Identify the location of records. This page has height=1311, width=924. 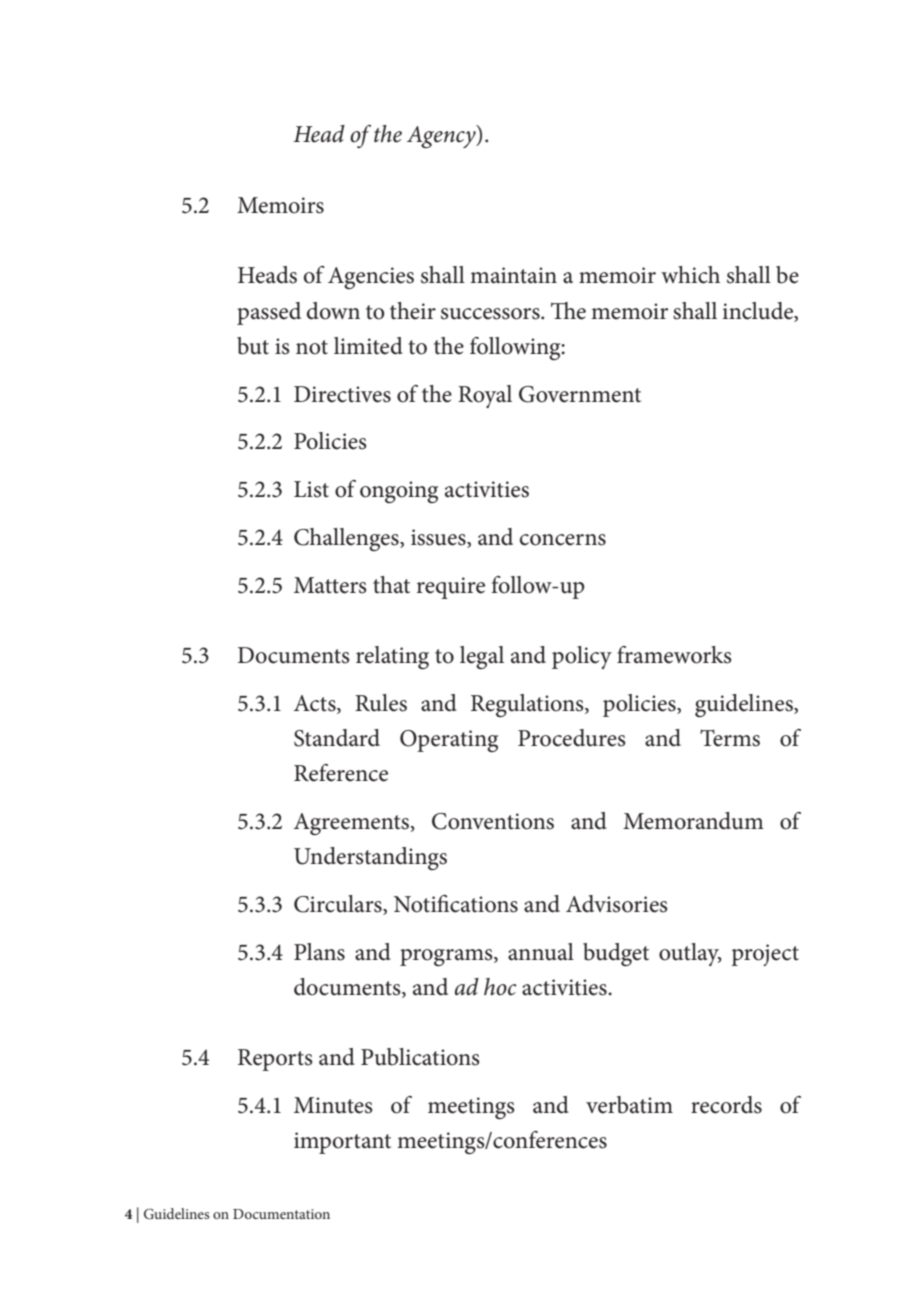
(726, 1105).
